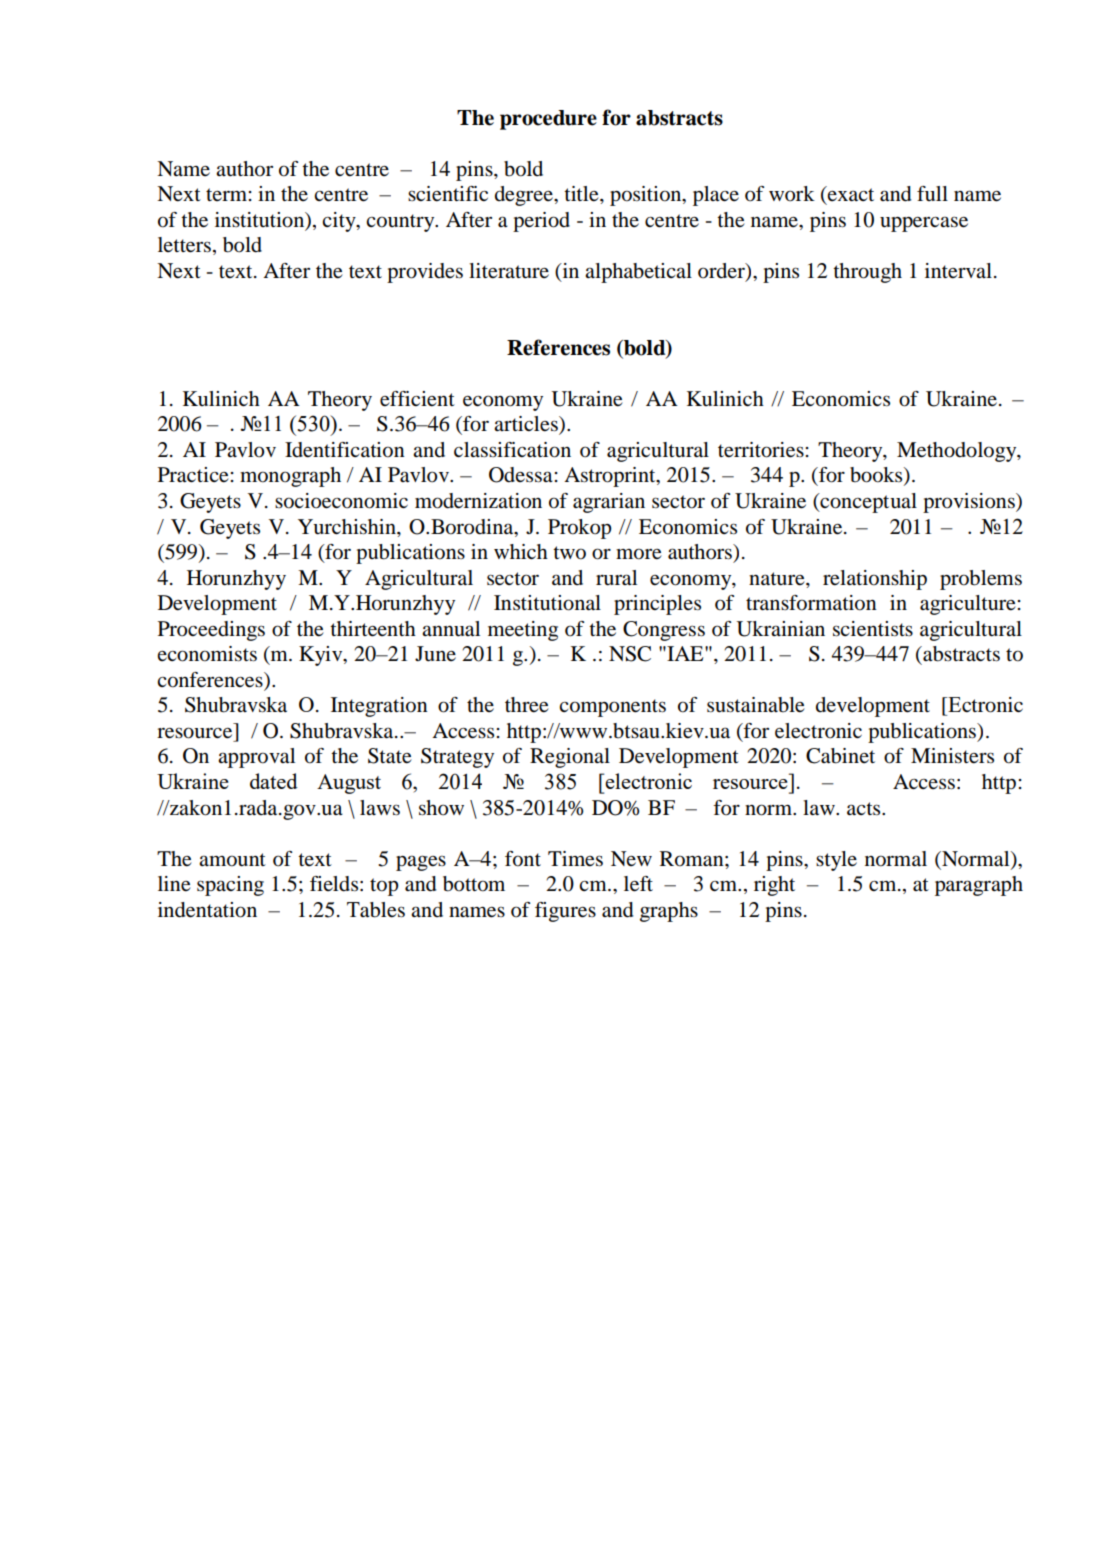  I want to click on exact, so click(850, 193).
